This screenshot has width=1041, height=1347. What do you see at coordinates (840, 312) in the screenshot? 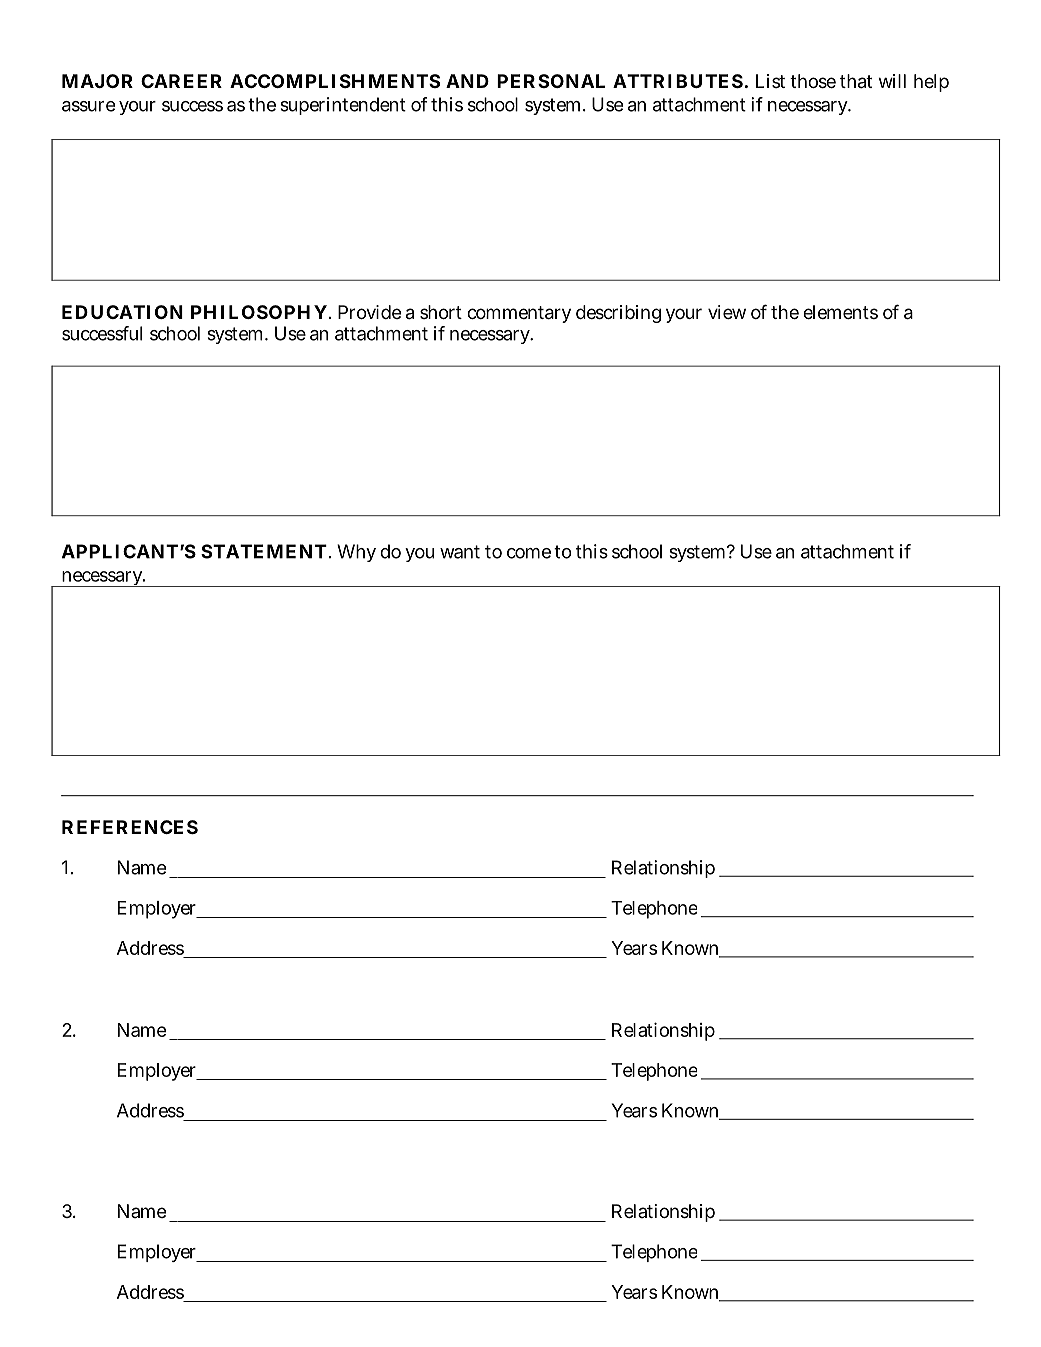
I see `elements` at bounding box center [840, 312].
